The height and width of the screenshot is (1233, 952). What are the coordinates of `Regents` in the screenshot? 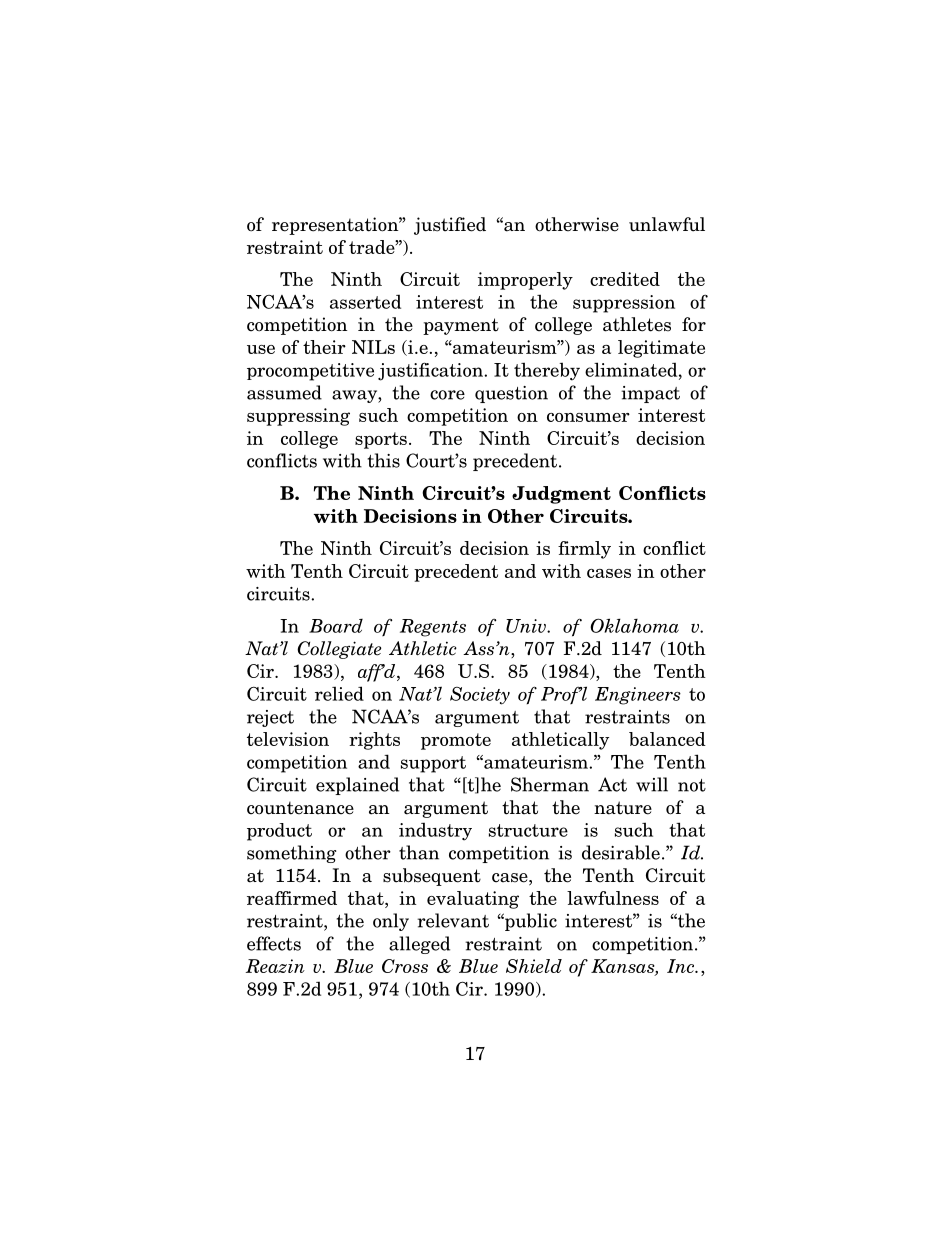 It's located at (433, 628).
